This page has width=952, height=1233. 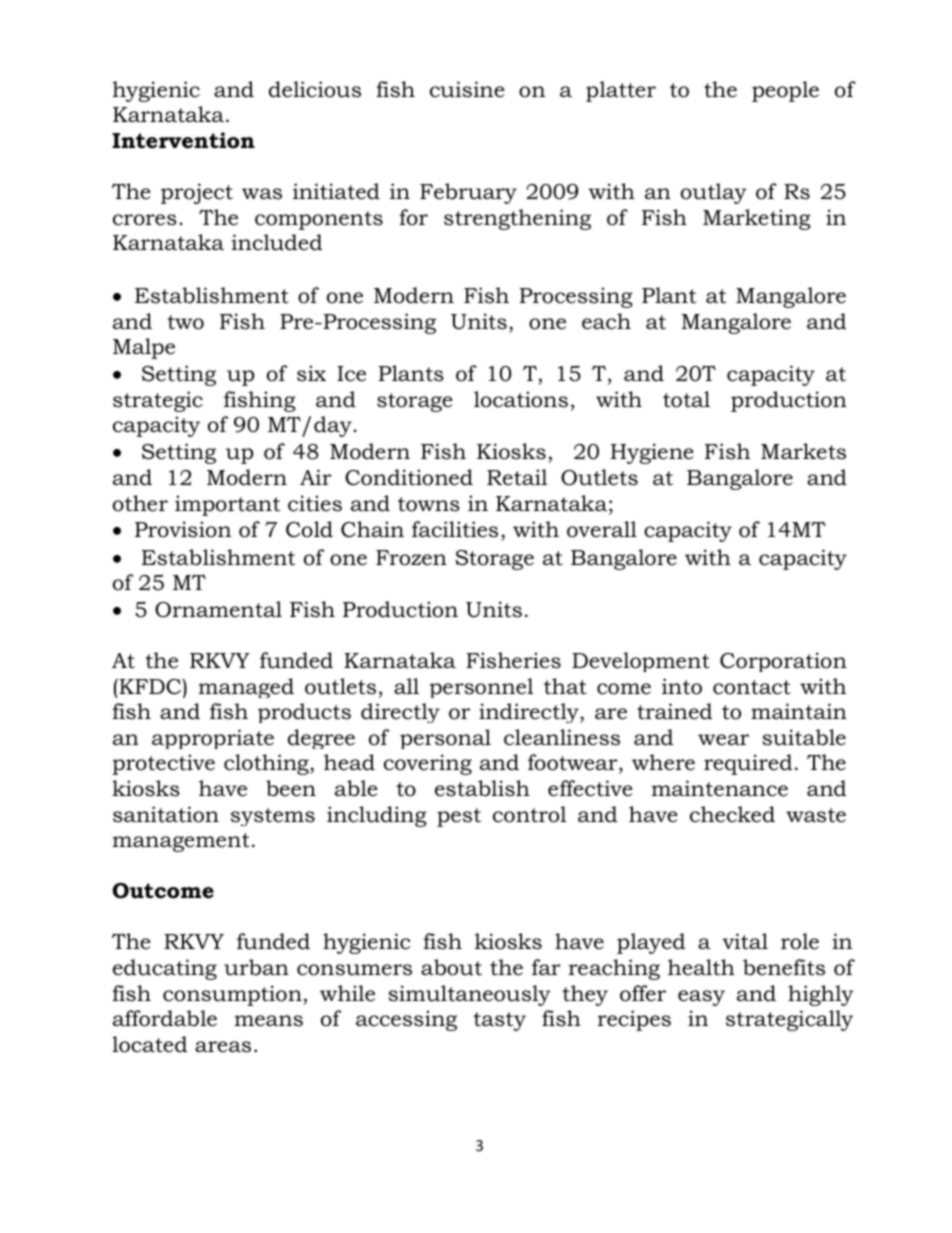 What do you see at coordinates (467, 89) in the page?
I see `cuisine` at bounding box center [467, 89].
